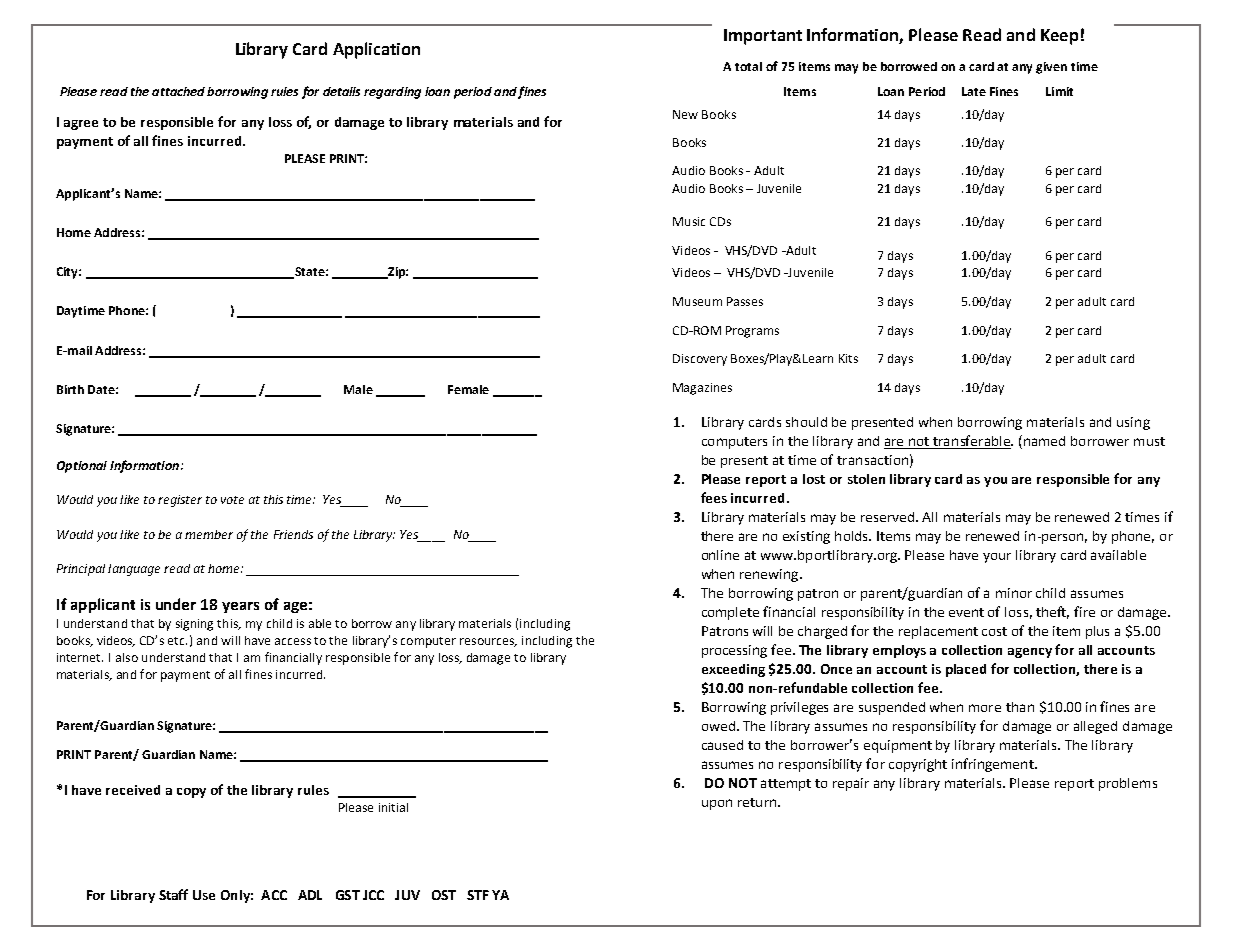 Image resolution: width=1233 pixels, height=952 pixels. Describe the element at coordinates (730, 613) in the screenshot. I see `complete` at that location.
